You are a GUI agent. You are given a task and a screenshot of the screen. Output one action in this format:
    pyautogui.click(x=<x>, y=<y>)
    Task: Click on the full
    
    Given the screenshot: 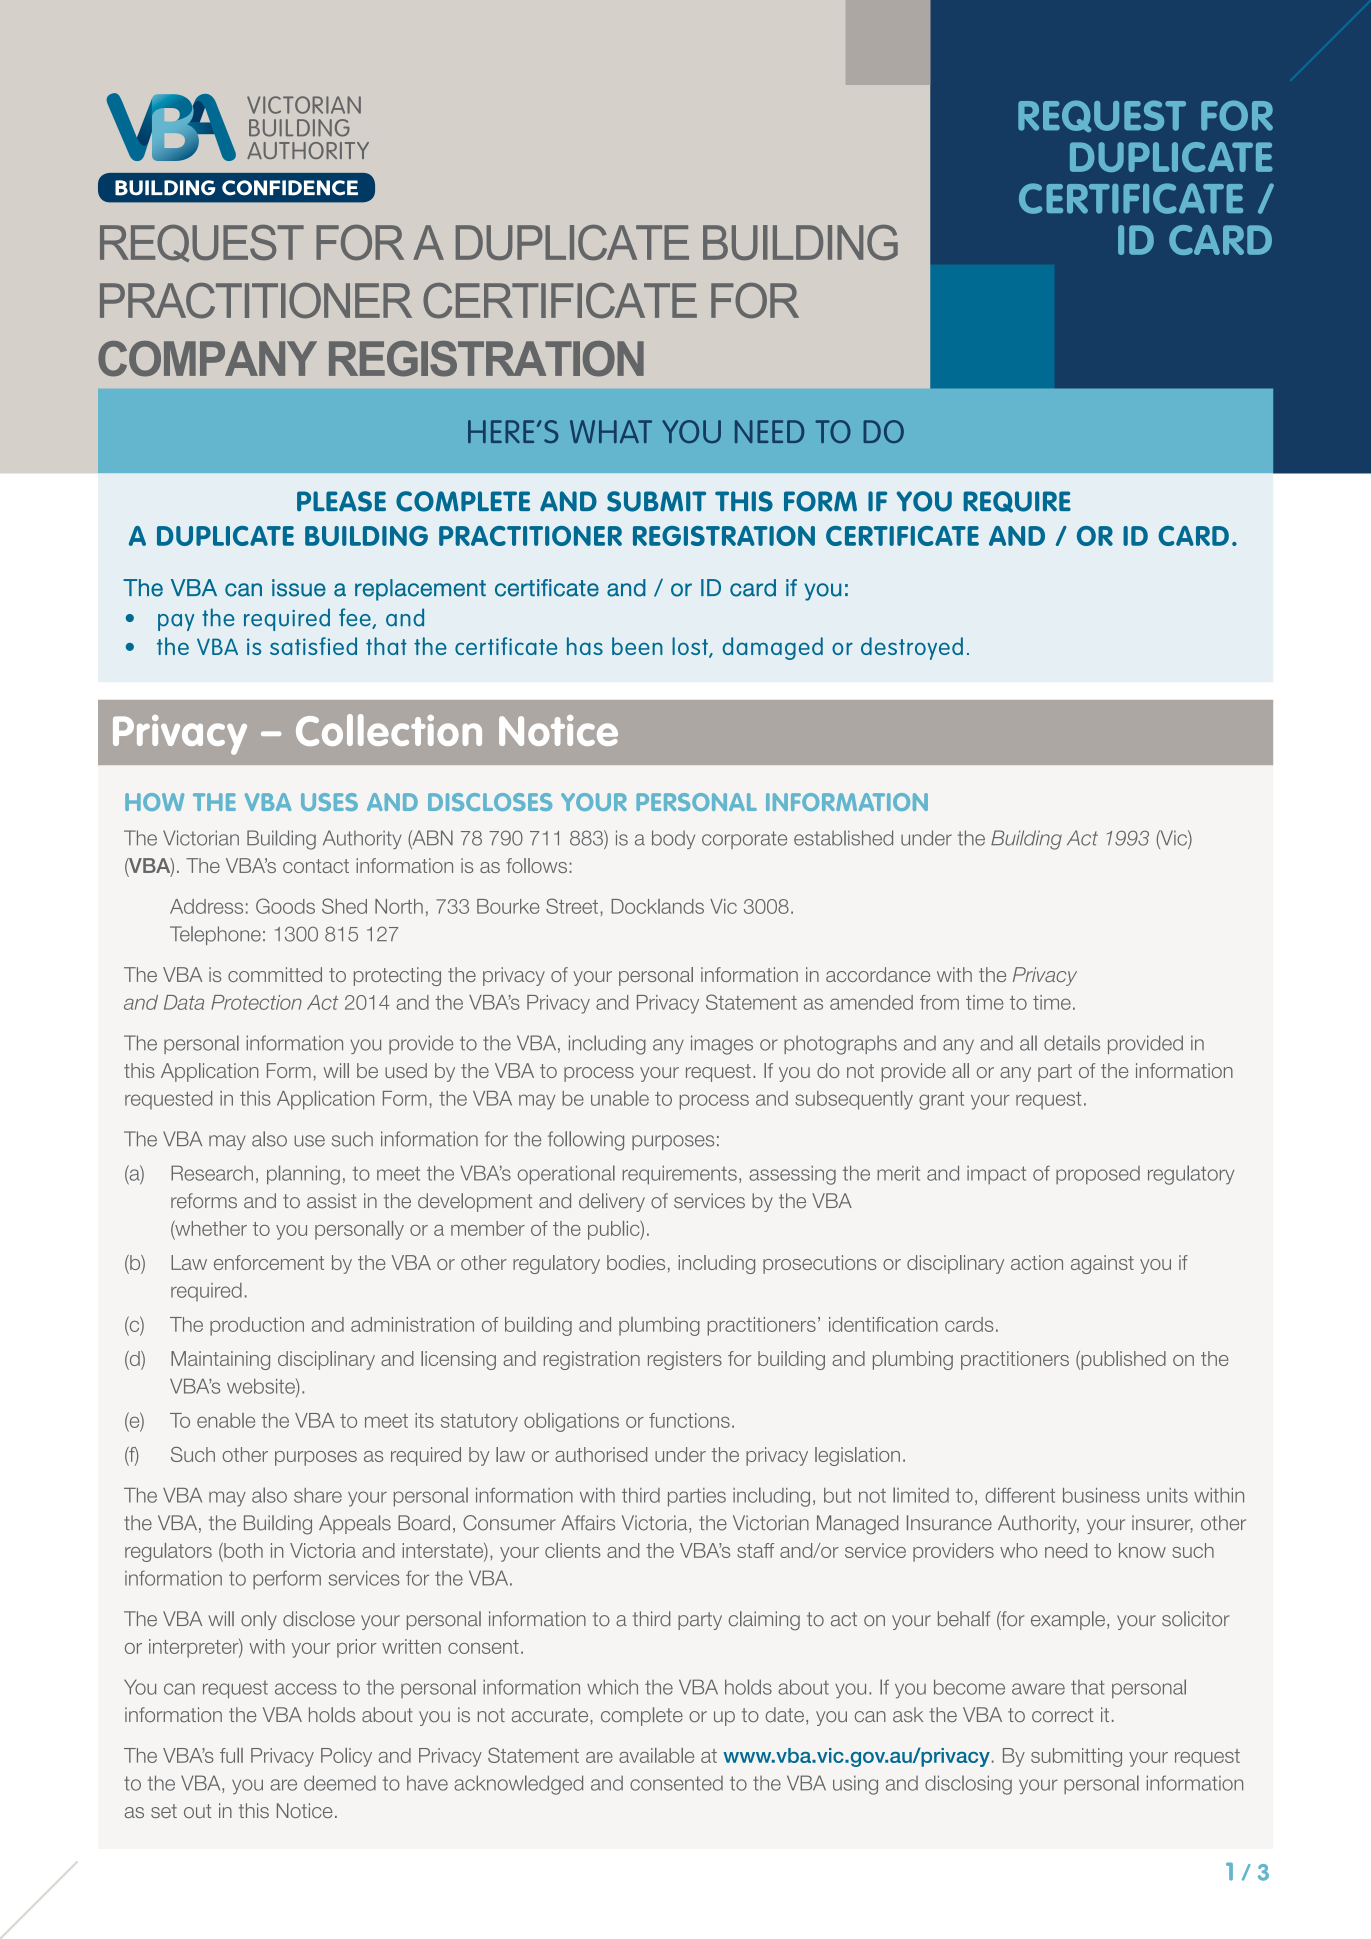 What is the action you would take?
    pyautogui.click(x=231, y=1755)
